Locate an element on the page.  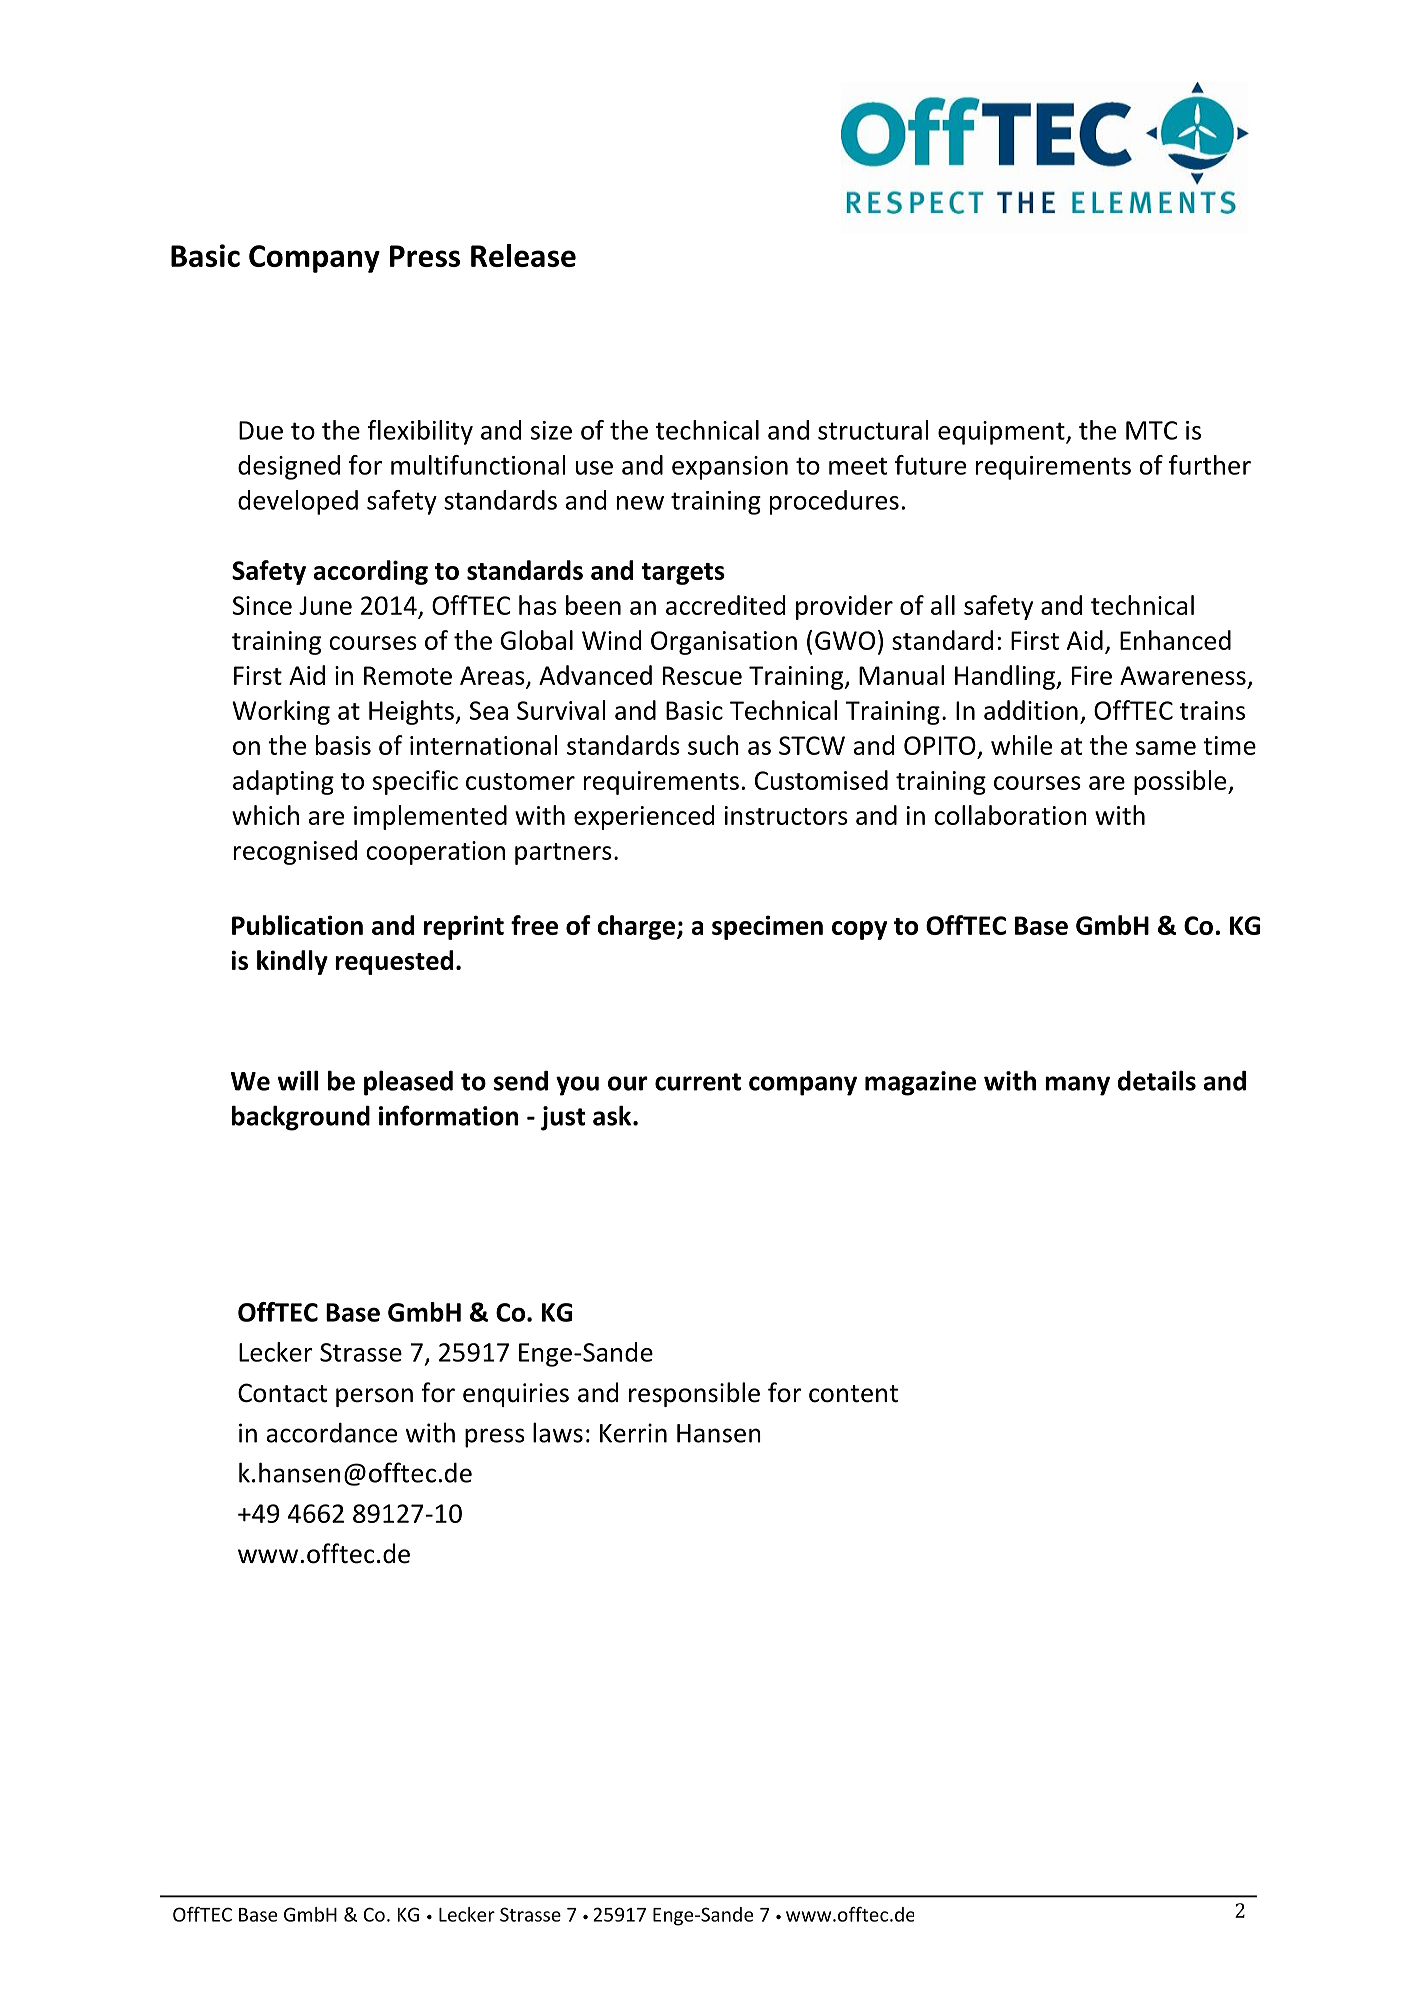
MTC is located at coordinates (1152, 430).
